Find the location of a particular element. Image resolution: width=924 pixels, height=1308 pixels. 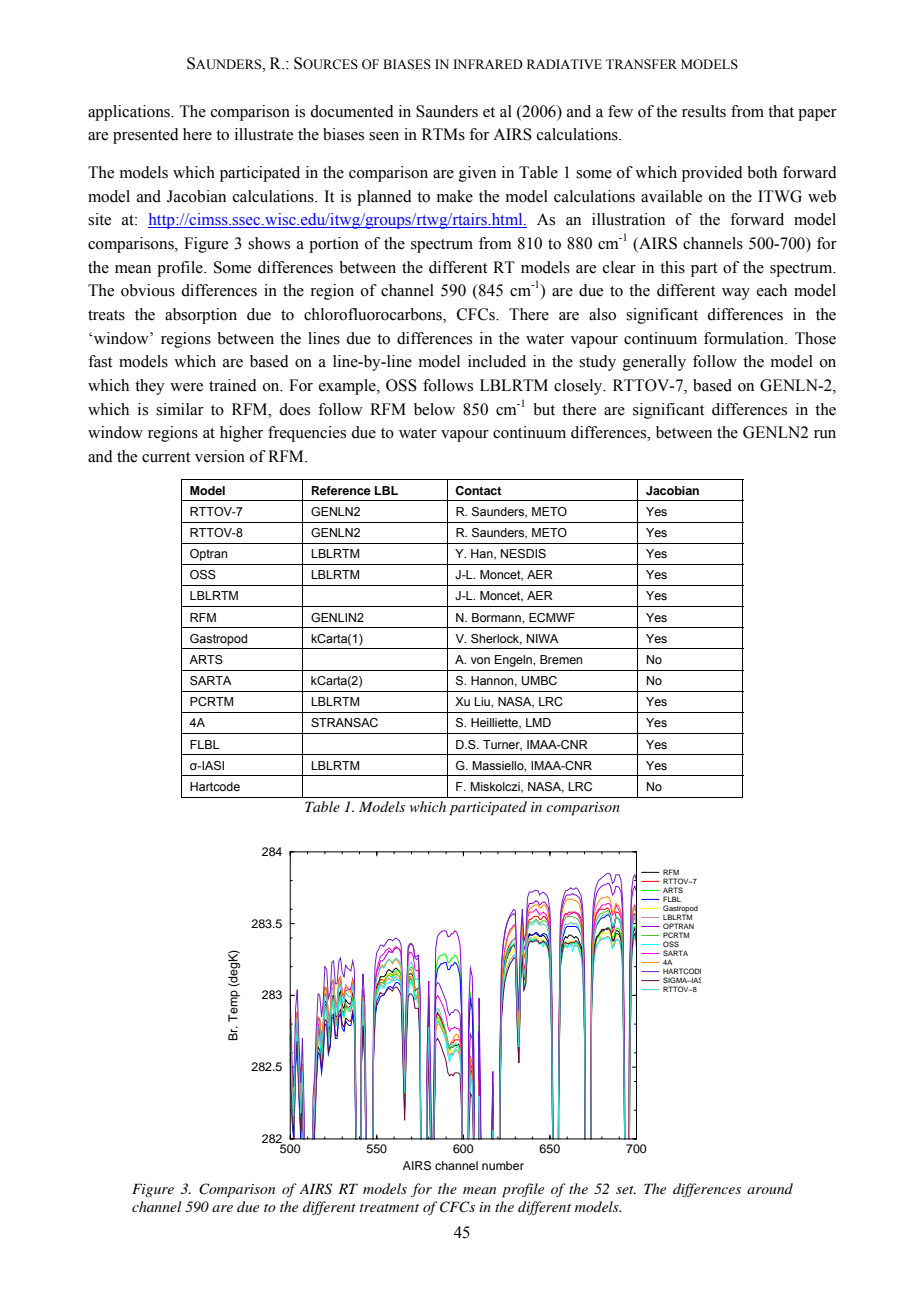

INFRARED is located at coordinates (488, 64).
